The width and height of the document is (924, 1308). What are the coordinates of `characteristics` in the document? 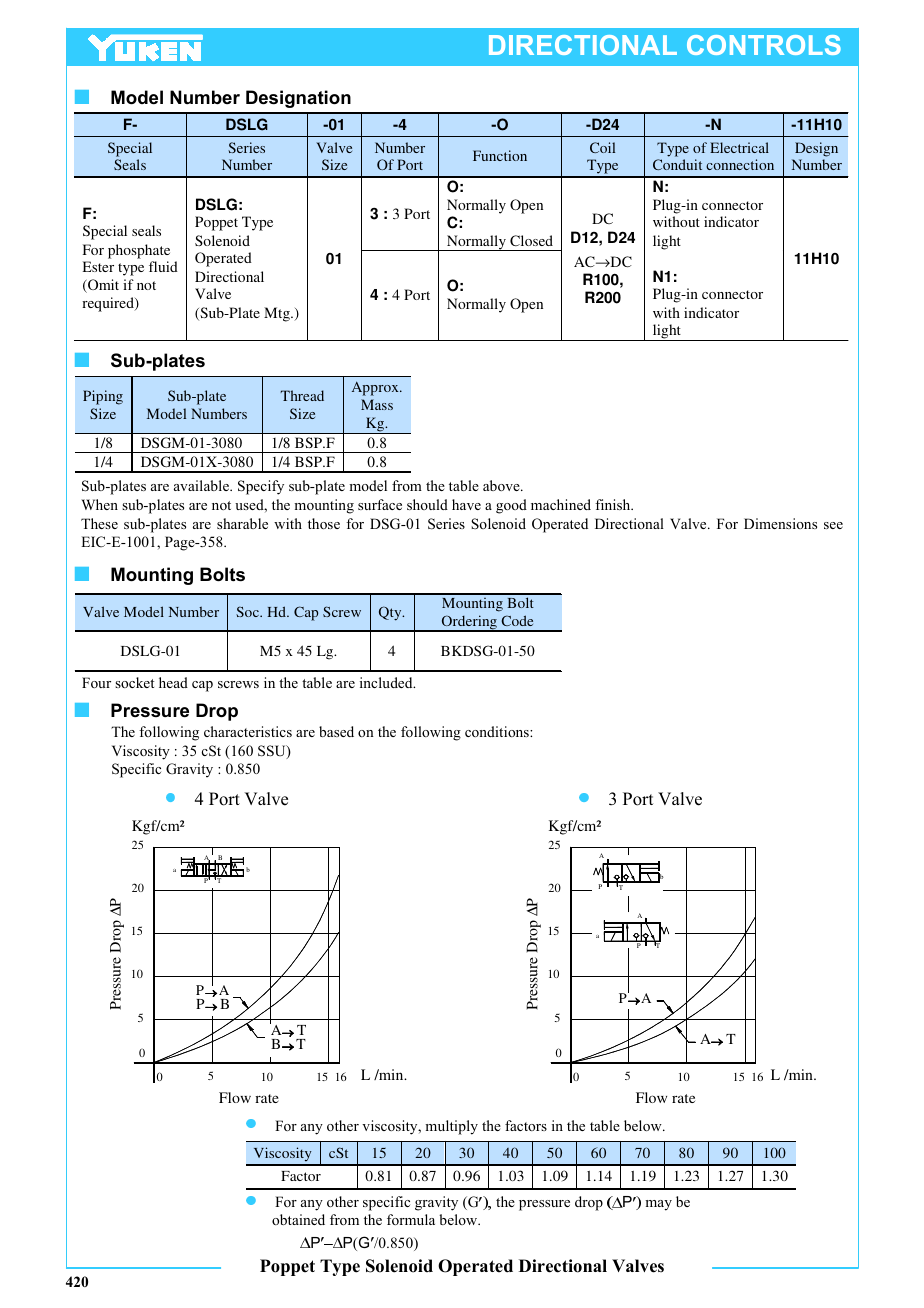 It's located at (248, 731).
